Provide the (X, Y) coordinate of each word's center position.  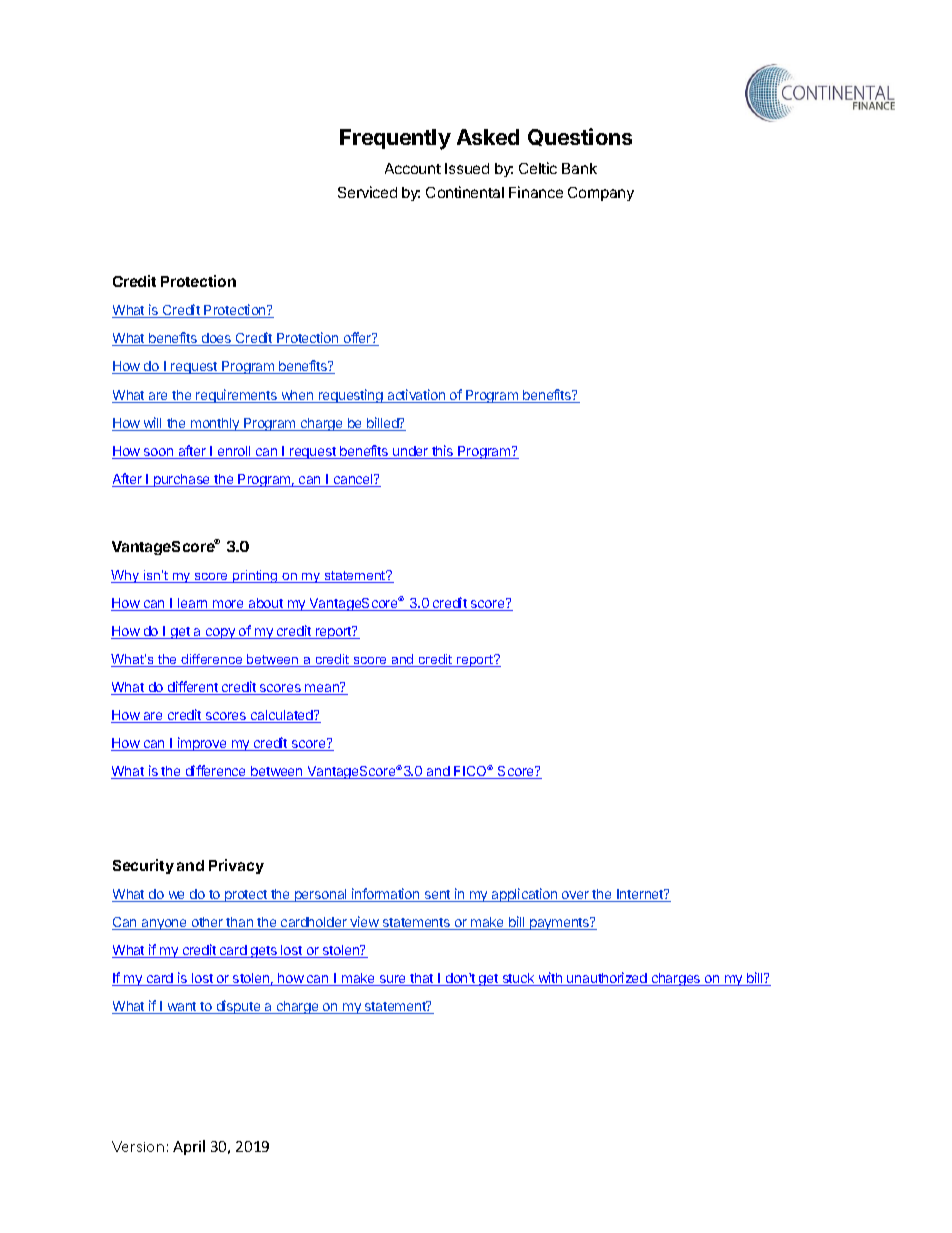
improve (202, 744)
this (443, 452)
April (189, 1147)
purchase (182, 480)
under (411, 452)
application (524, 895)
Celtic (538, 168)
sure (392, 980)
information (386, 895)
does (216, 339)
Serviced (367, 192)
